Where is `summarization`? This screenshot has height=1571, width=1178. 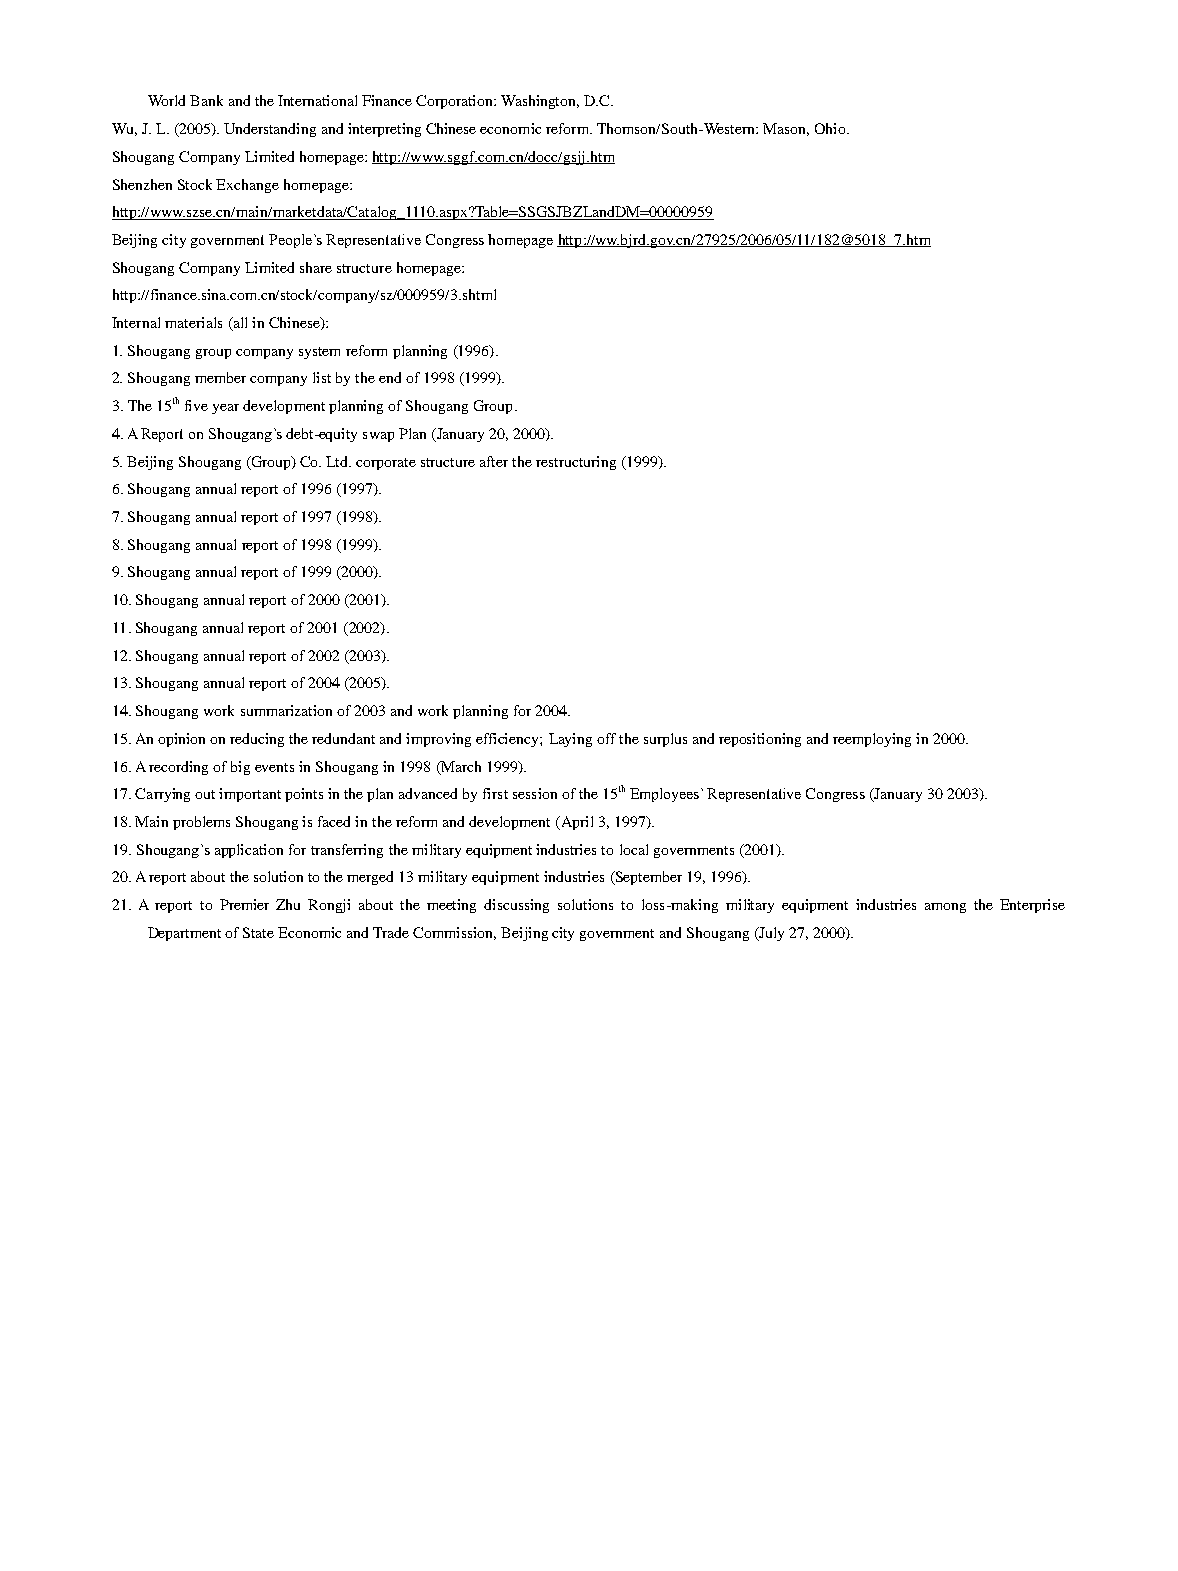 summarization is located at coordinates (286, 710).
